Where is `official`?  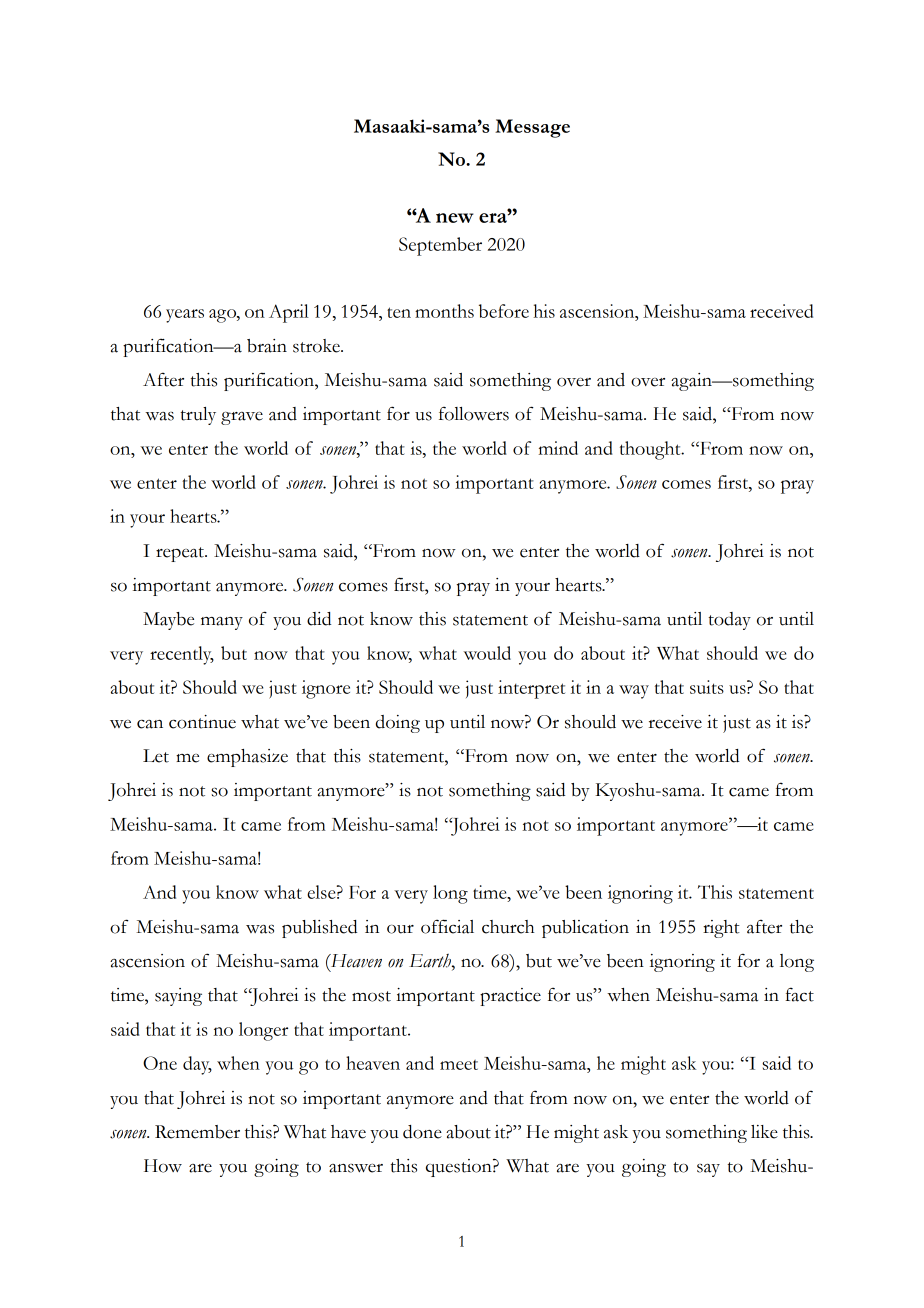
official is located at coordinates (447, 926).
